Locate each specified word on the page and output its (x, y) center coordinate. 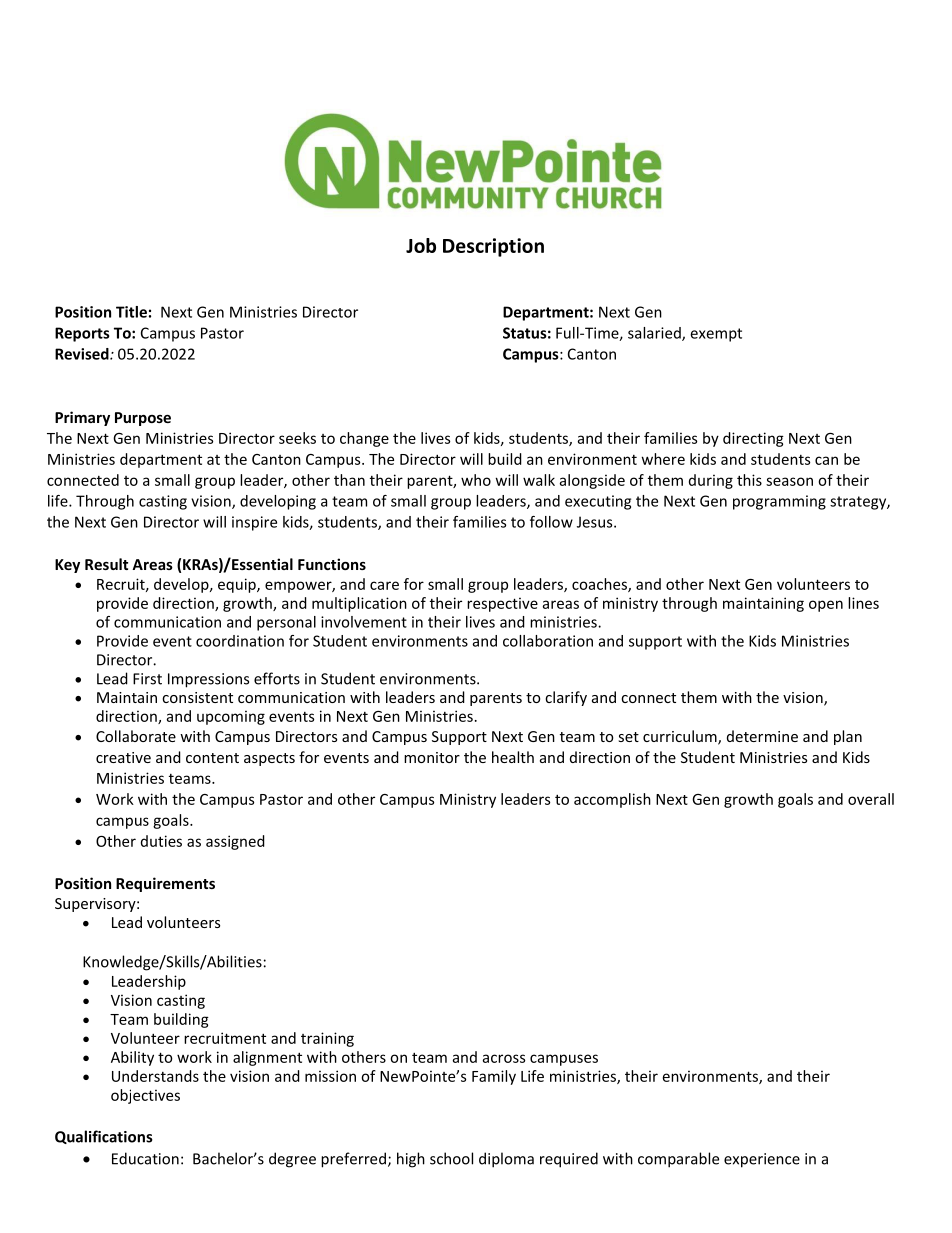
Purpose (143, 419)
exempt (716, 335)
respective (502, 604)
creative (123, 757)
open (826, 606)
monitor (432, 757)
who (476, 480)
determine (762, 736)
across (504, 1058)
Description (493, 247)
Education (145, 1158)
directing (753, 439)
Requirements (165, 884)
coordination (240, 641)
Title (131, 312)
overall (871, 799)
